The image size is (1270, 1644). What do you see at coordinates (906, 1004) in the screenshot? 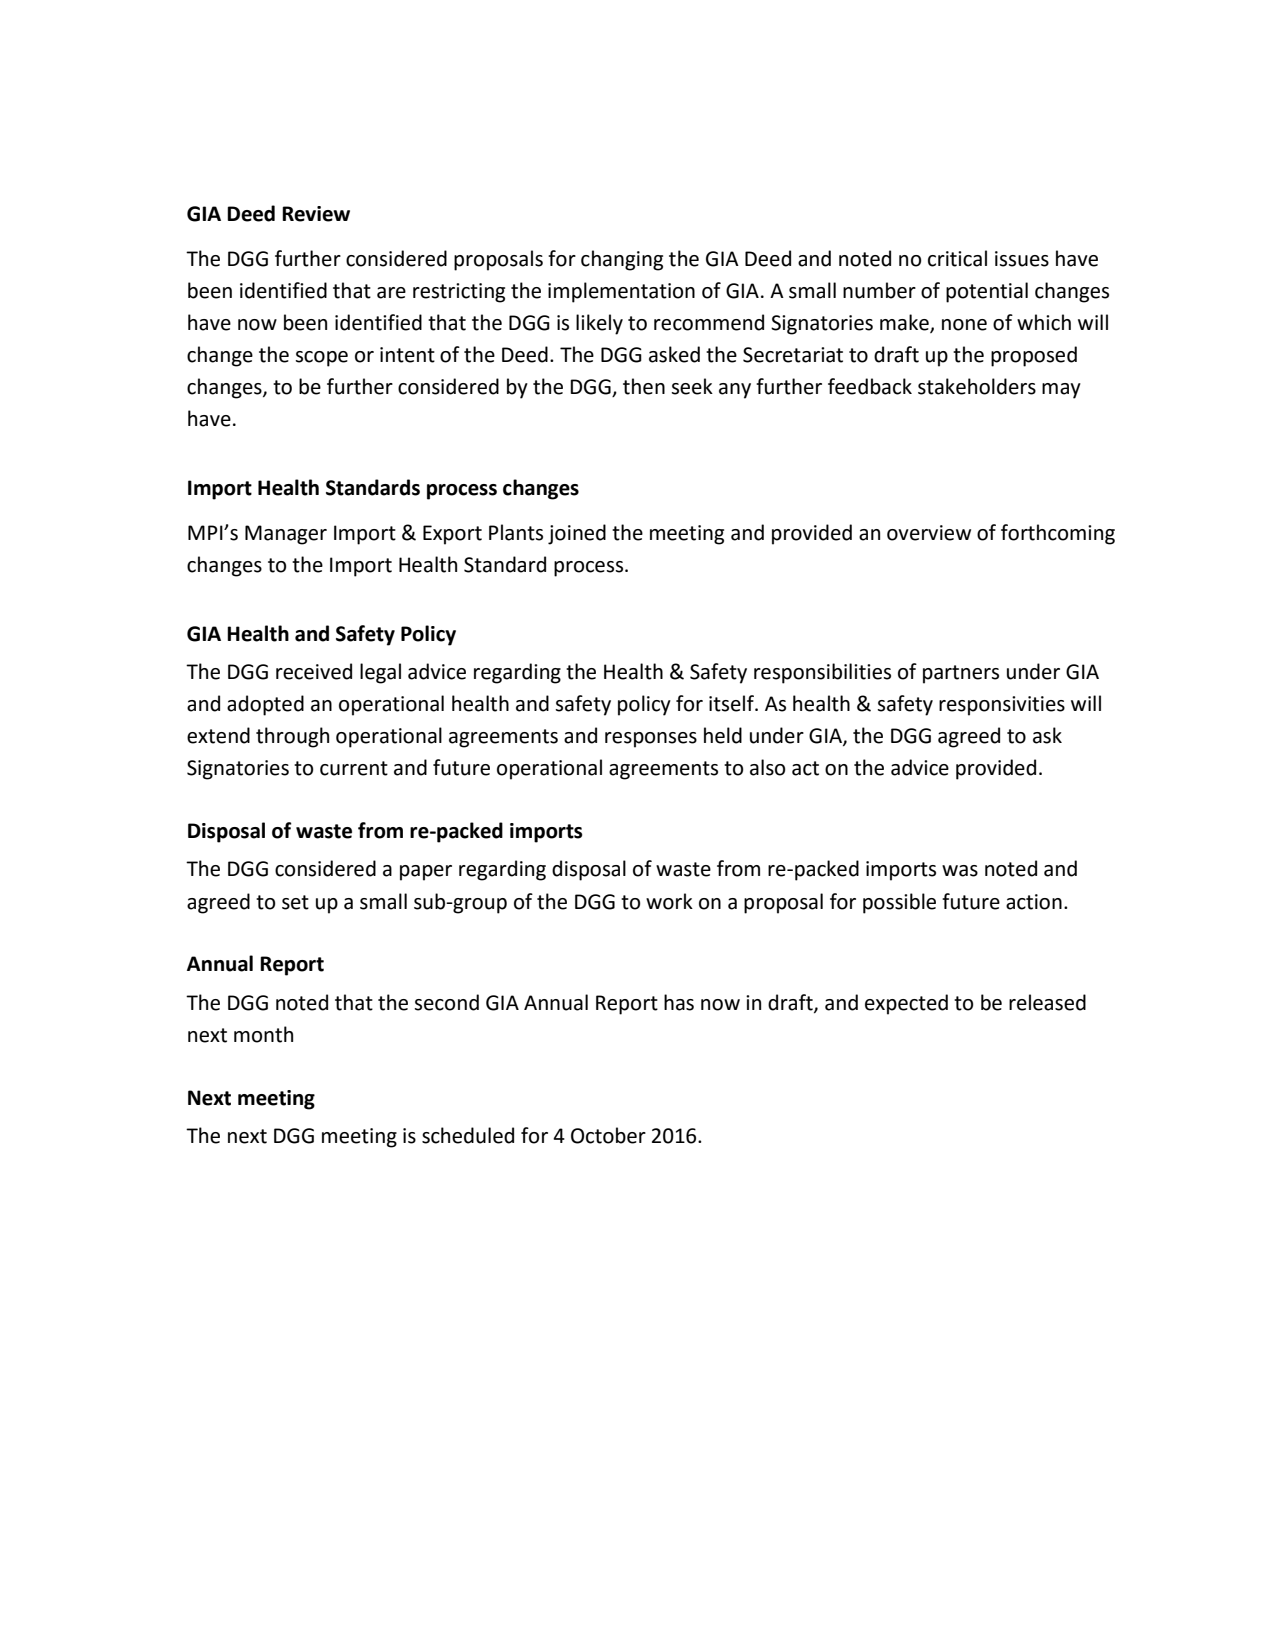
I see `expected` at bounding box center [906, 1004].
